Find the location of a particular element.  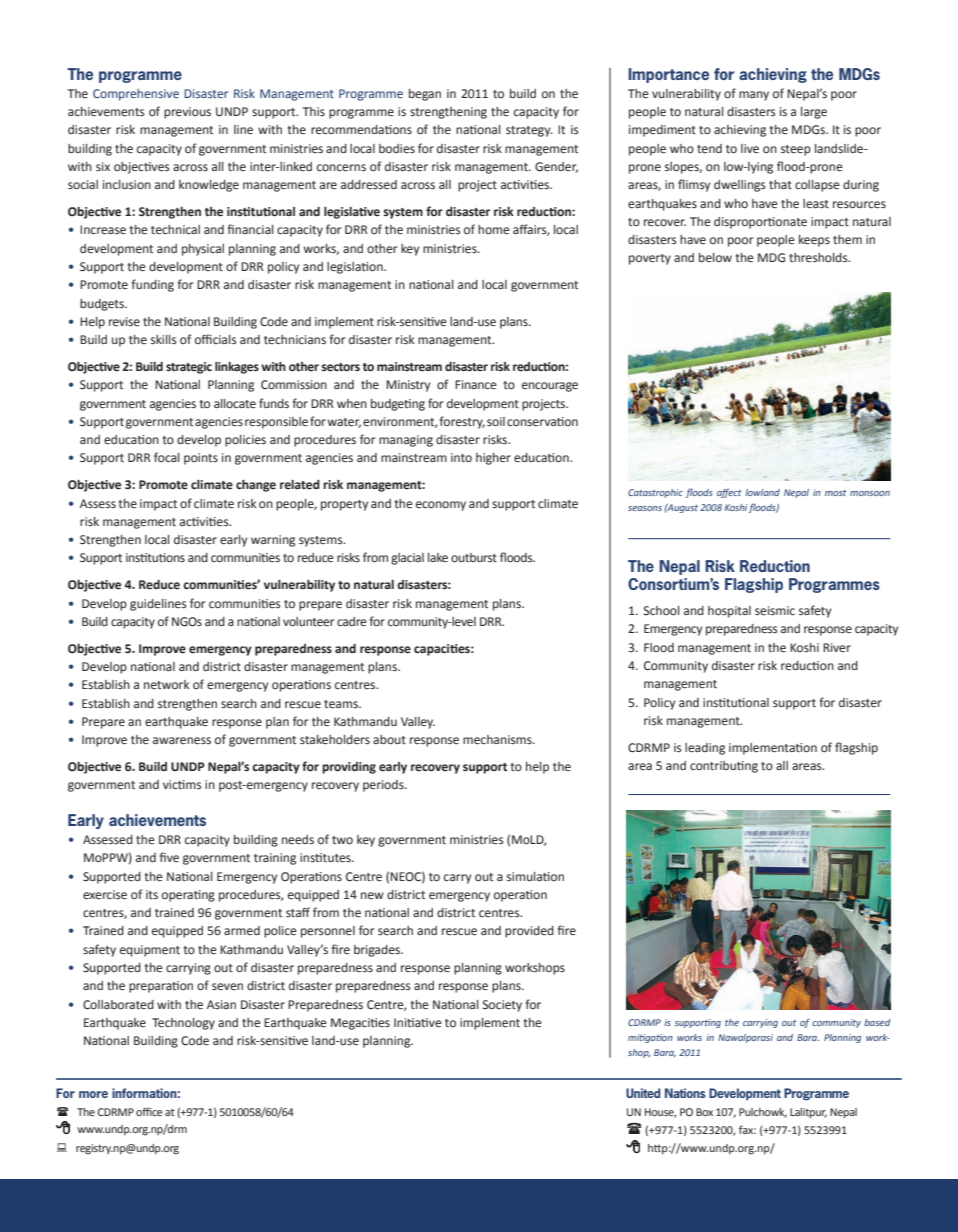

outburst is located at coordinates (474, 558).
